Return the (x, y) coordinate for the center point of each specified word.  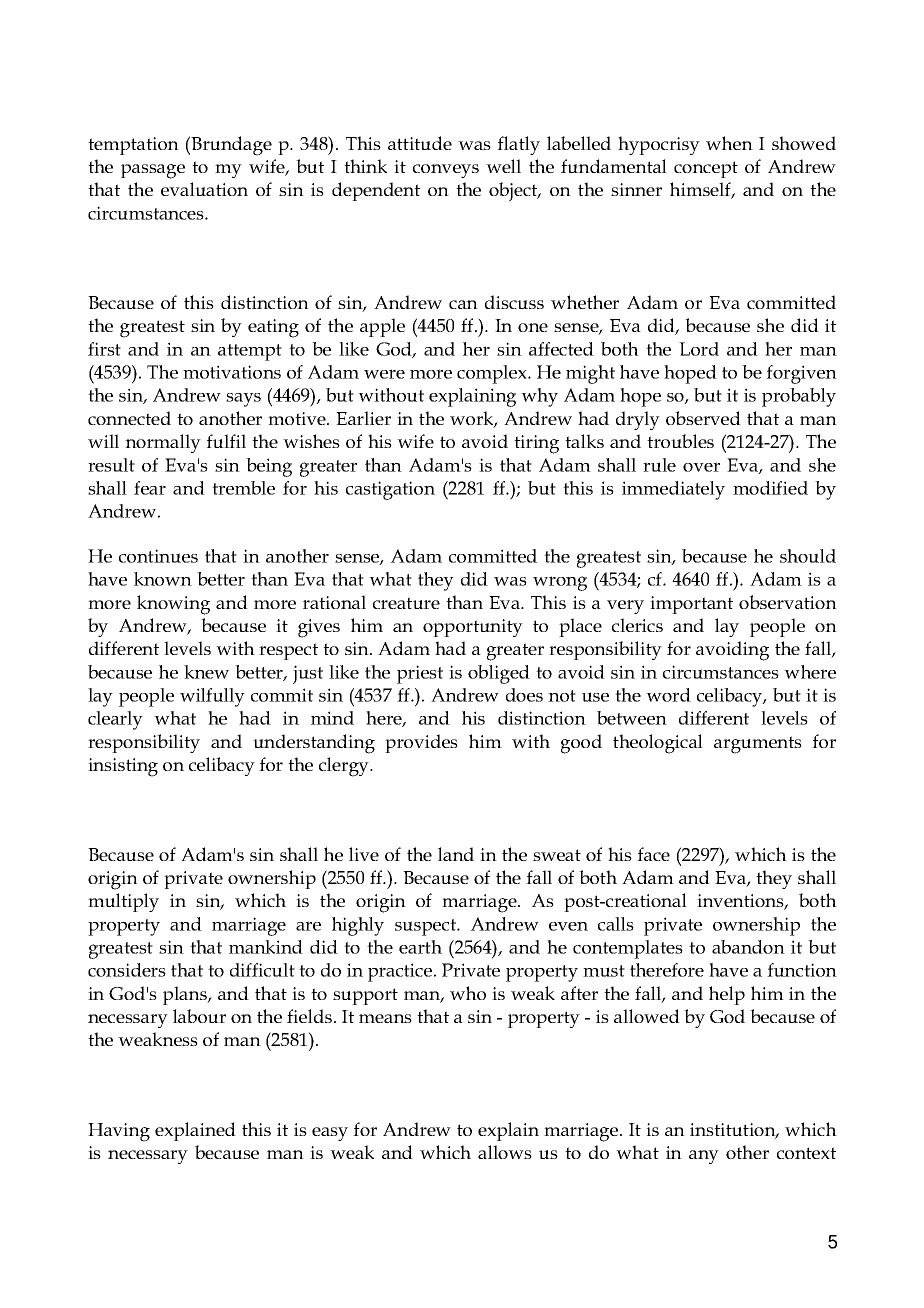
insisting (123, 767)
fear (150, 488)
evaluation (204, 189)
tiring (536, 444)
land (456, 854)
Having (119, 1132)
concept (706, 169)
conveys (446, 171)
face (653, 854)
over (701, 467)
